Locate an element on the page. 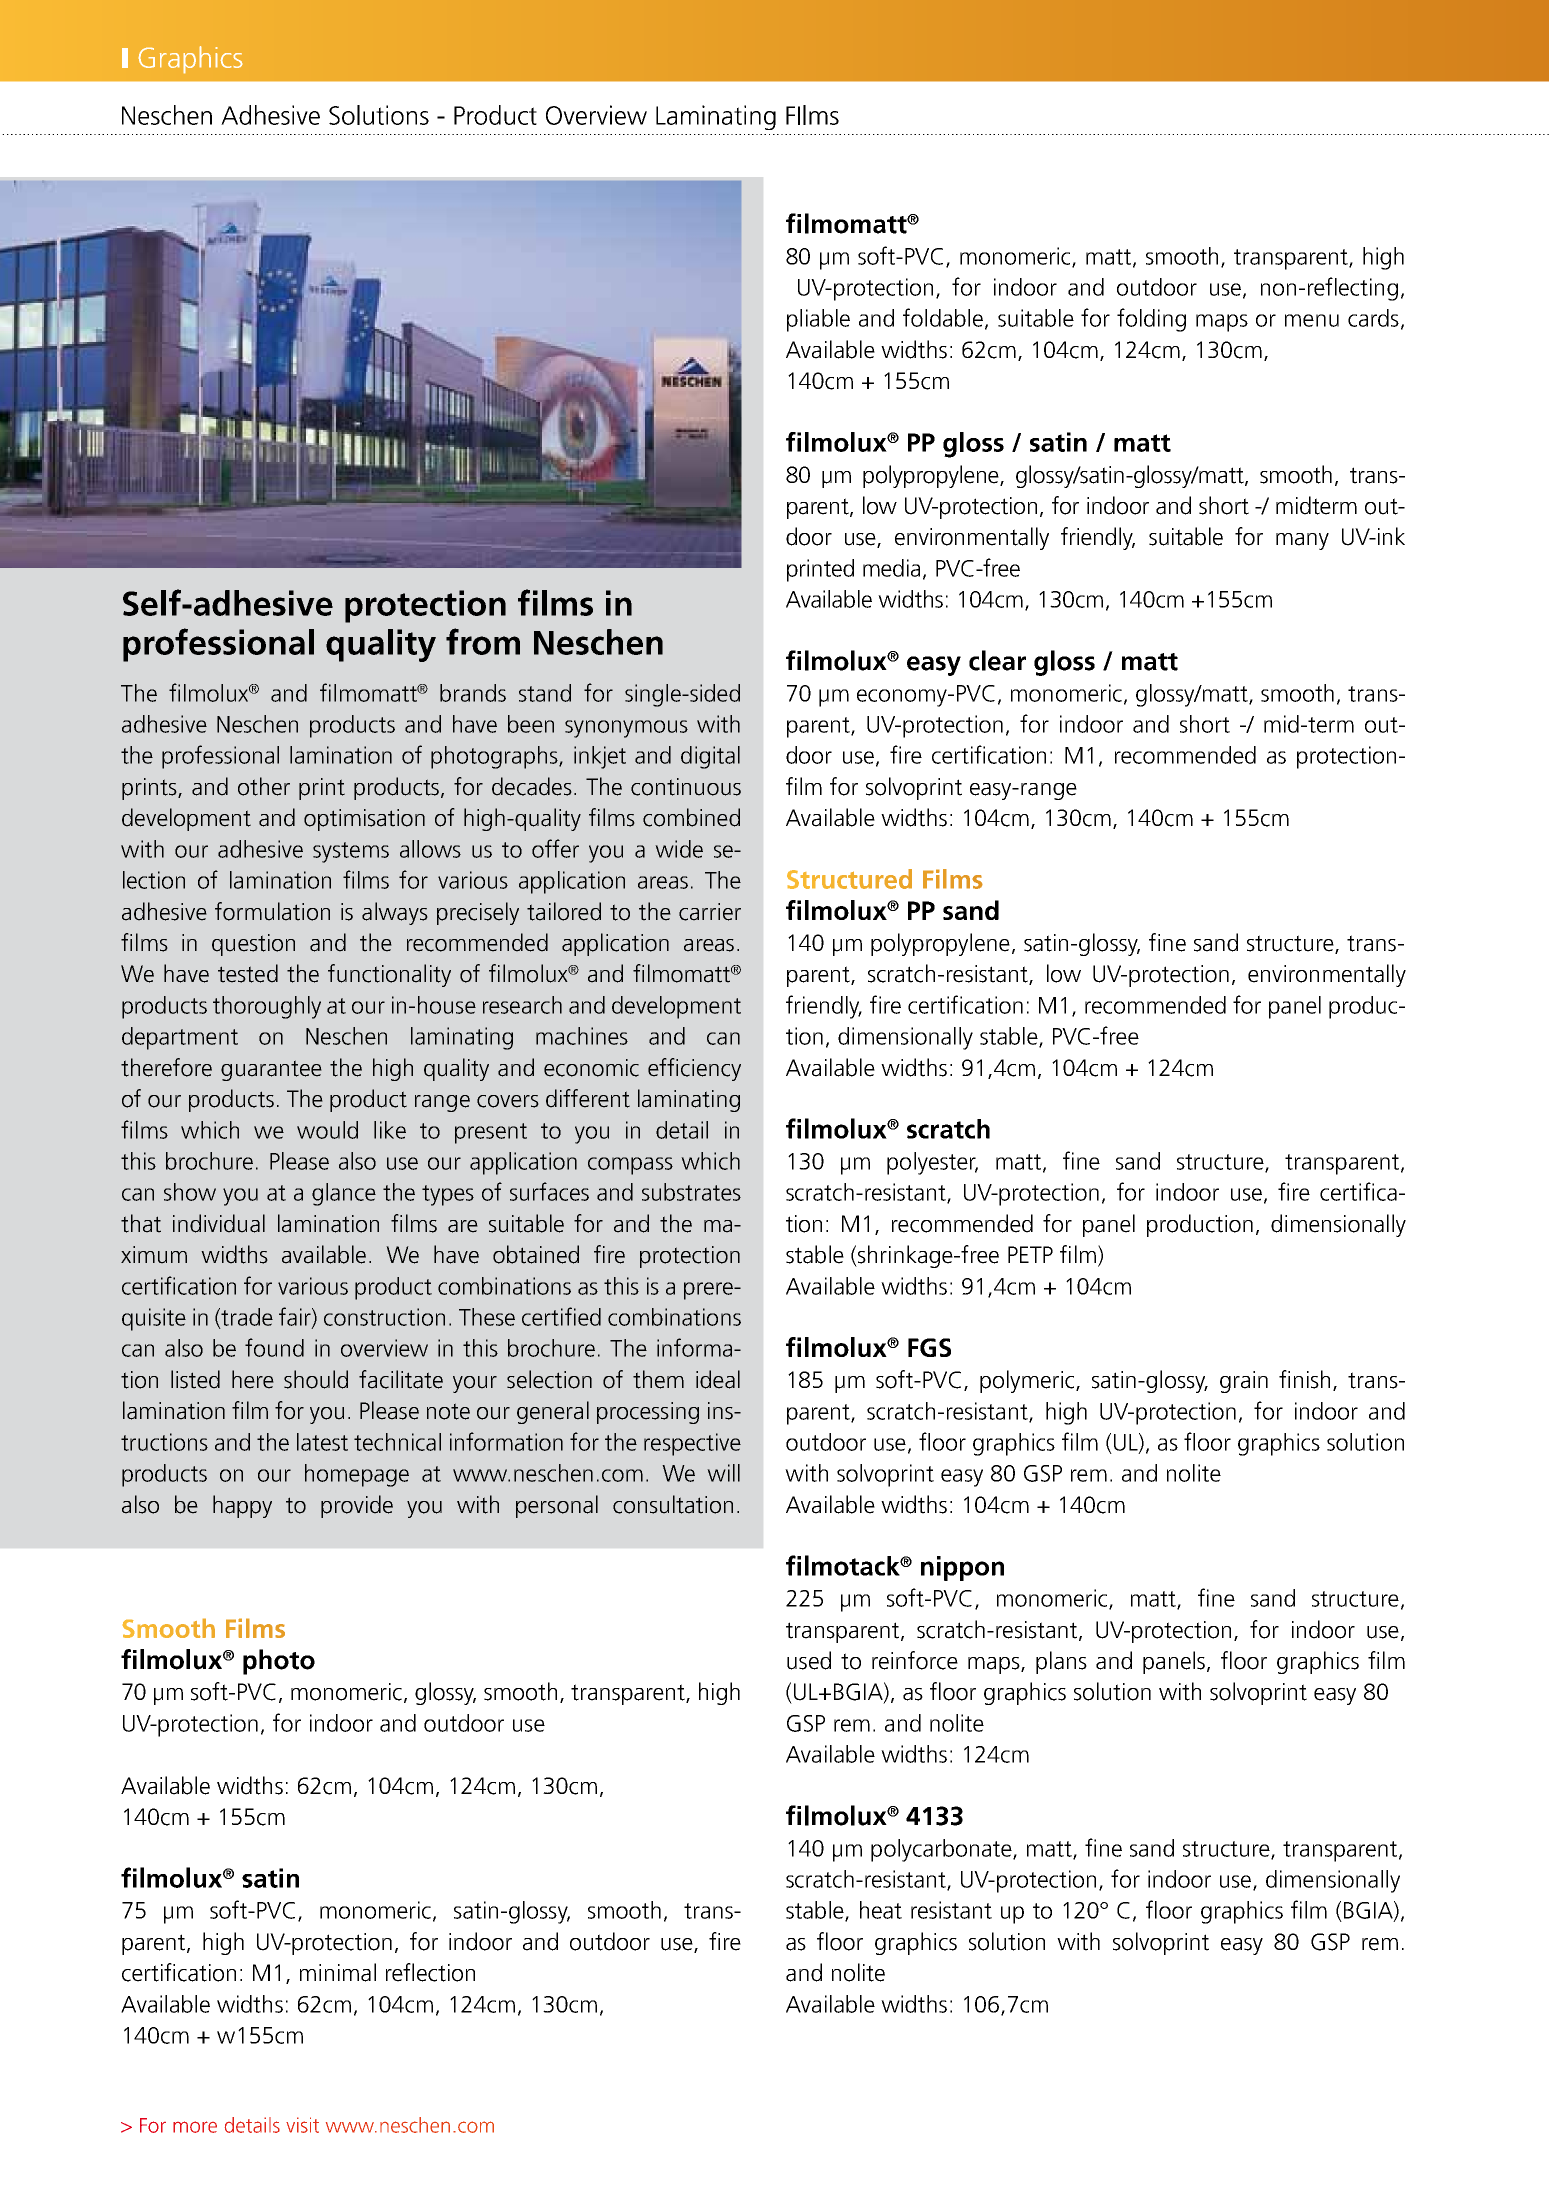 This document has height=2190, width=1549. used is located at coordinates (809, 1660).
